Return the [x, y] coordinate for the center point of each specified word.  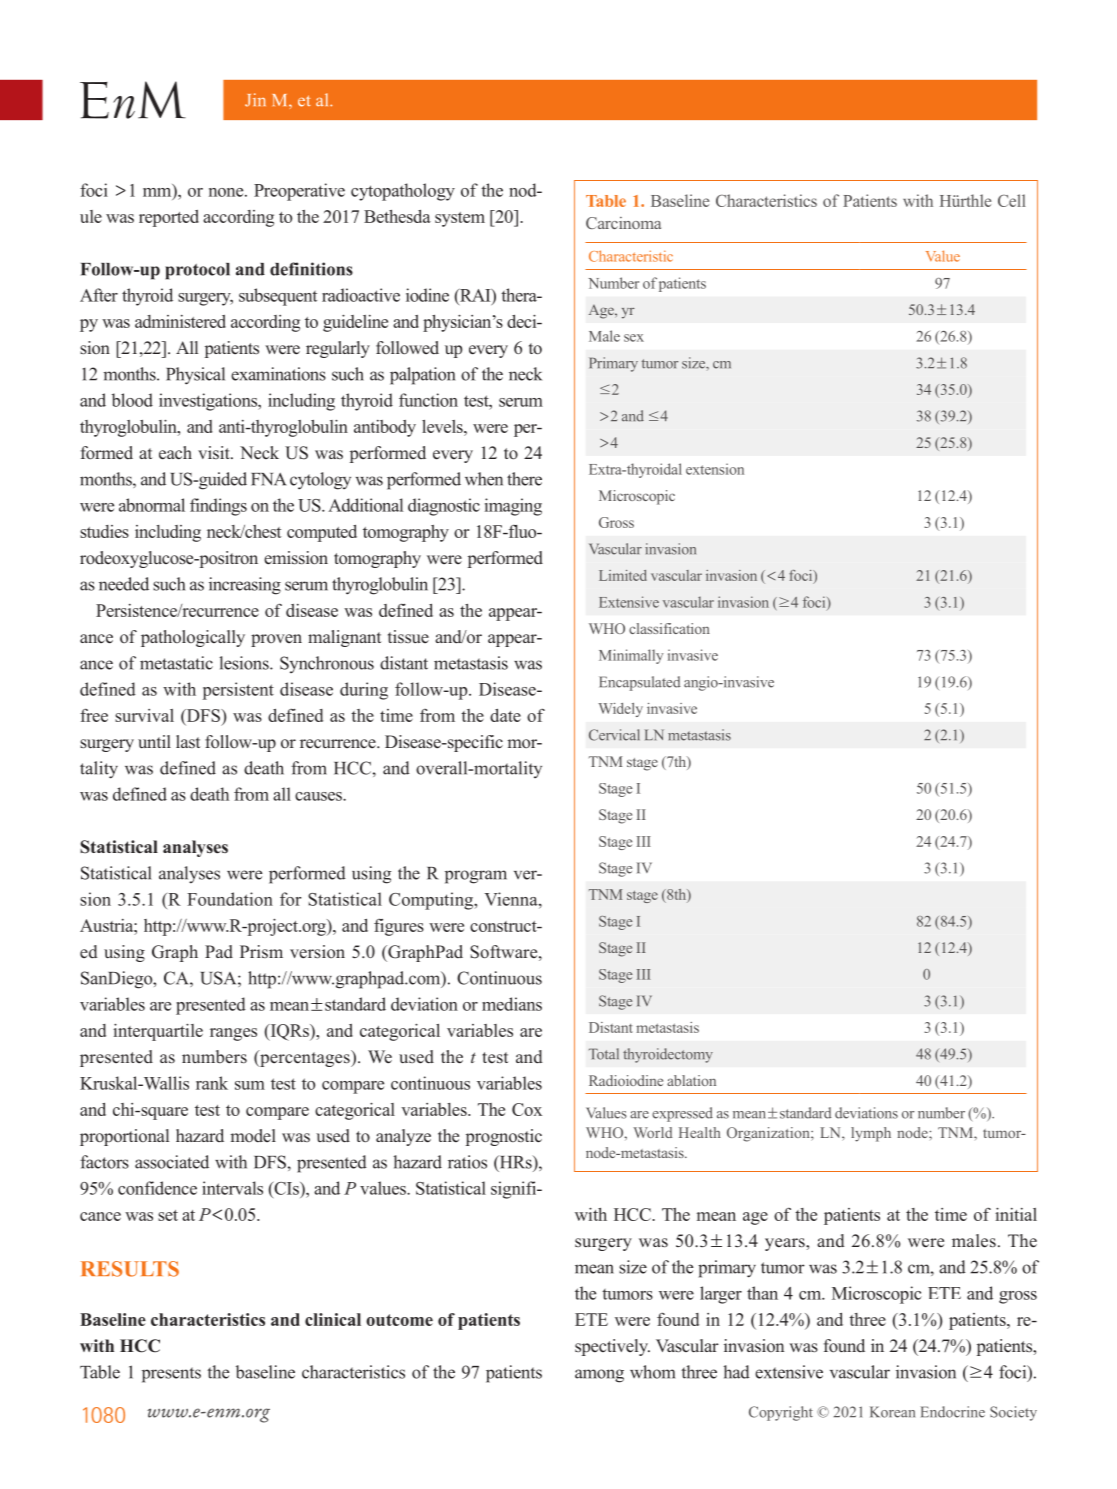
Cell [1012, 200]
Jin [255, 100]
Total [604, 1054]
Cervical [614, 735]
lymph [871, 1134]
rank [212, 1083]
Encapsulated [639, 683]
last [188, 741]
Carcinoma [623, 223]
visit [215, 452]
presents [171, 1375]
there [524, 479]
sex [634, 338]
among [599, 1376]
